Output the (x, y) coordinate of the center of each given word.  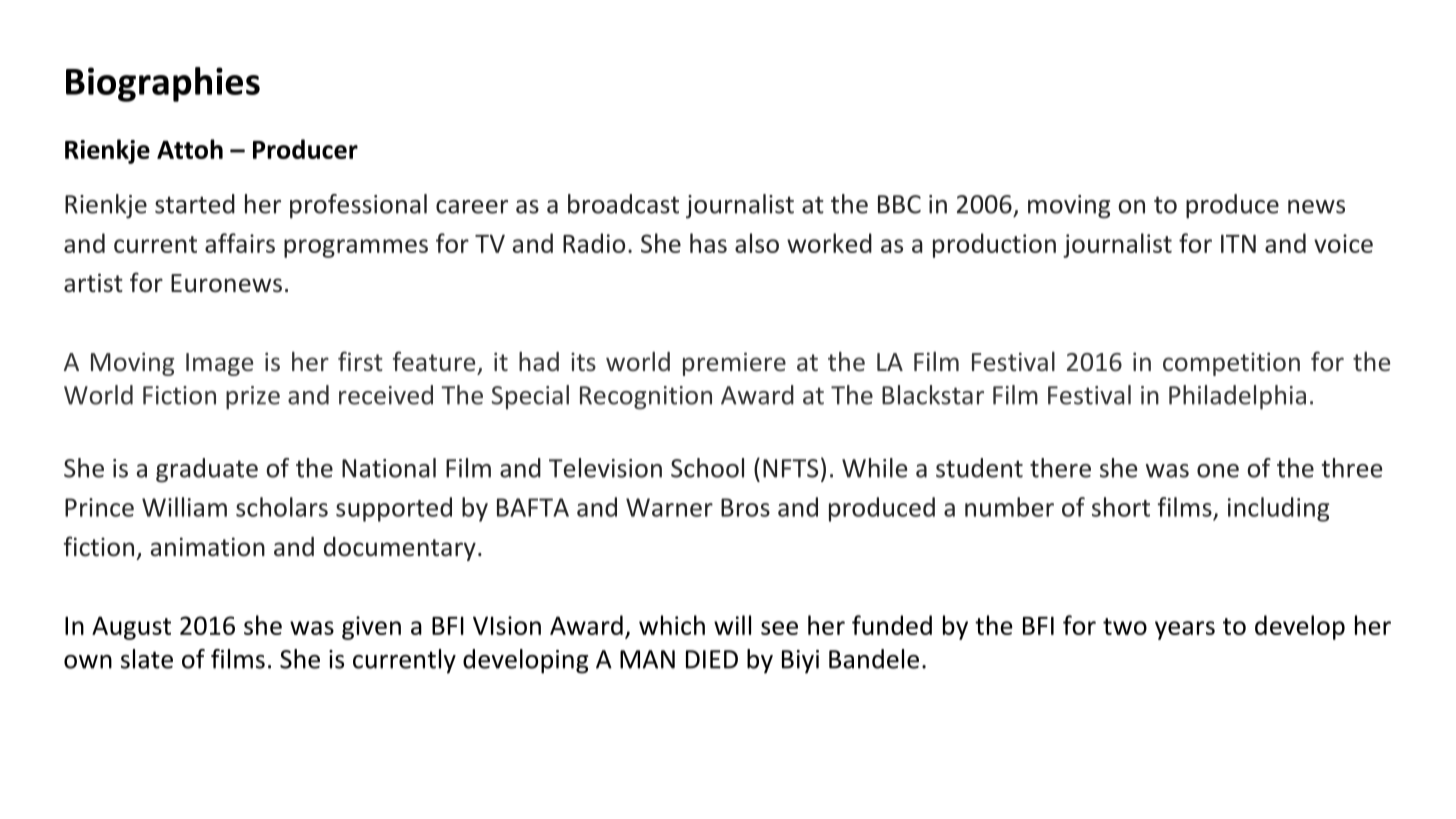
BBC (899, 204)
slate (147, 659)
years (1185, 630)
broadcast (623, 204)
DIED (712, 659)
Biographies (163, 84)
